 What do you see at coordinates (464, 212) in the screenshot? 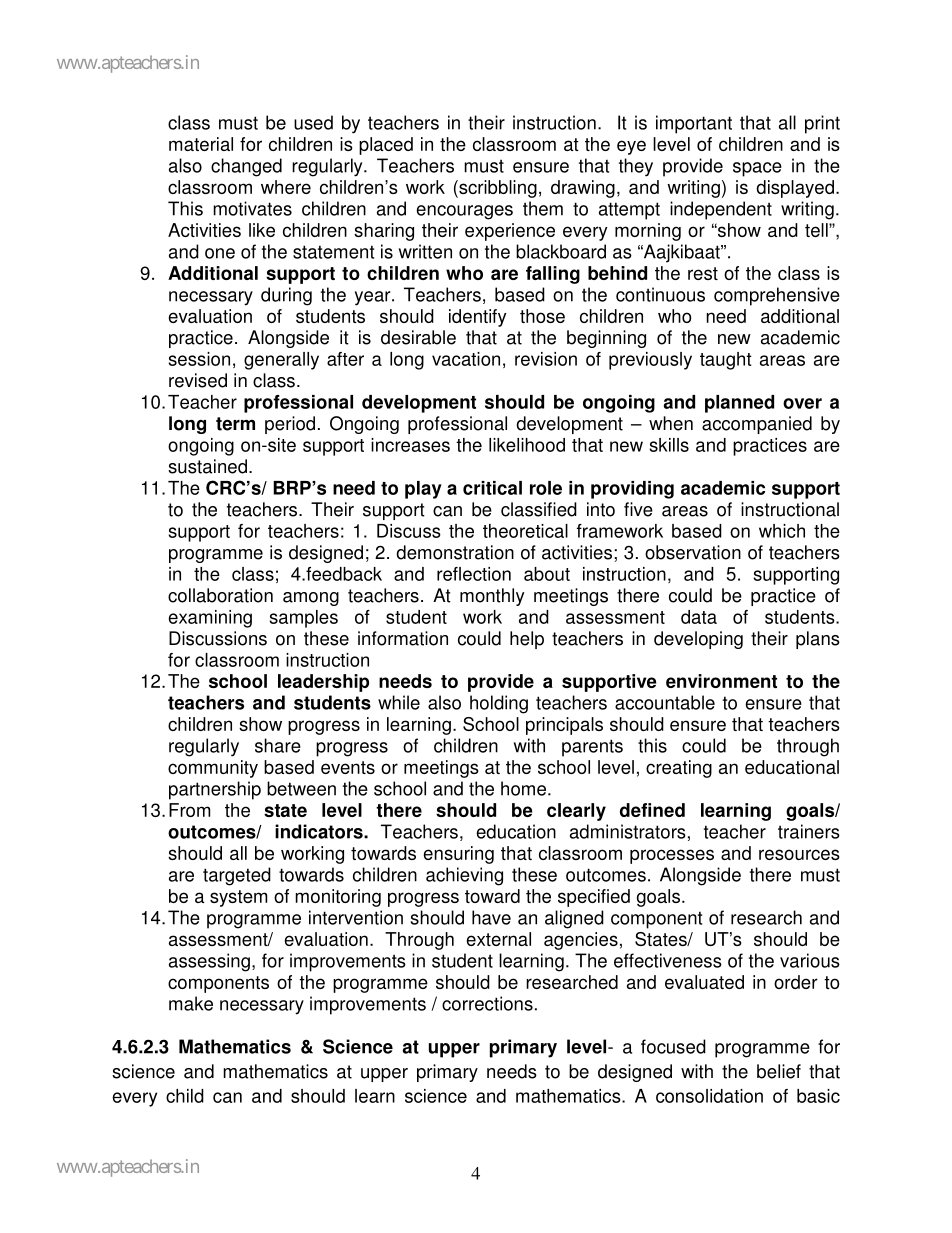
I see `encourages` at bounding box center [464, 212].
